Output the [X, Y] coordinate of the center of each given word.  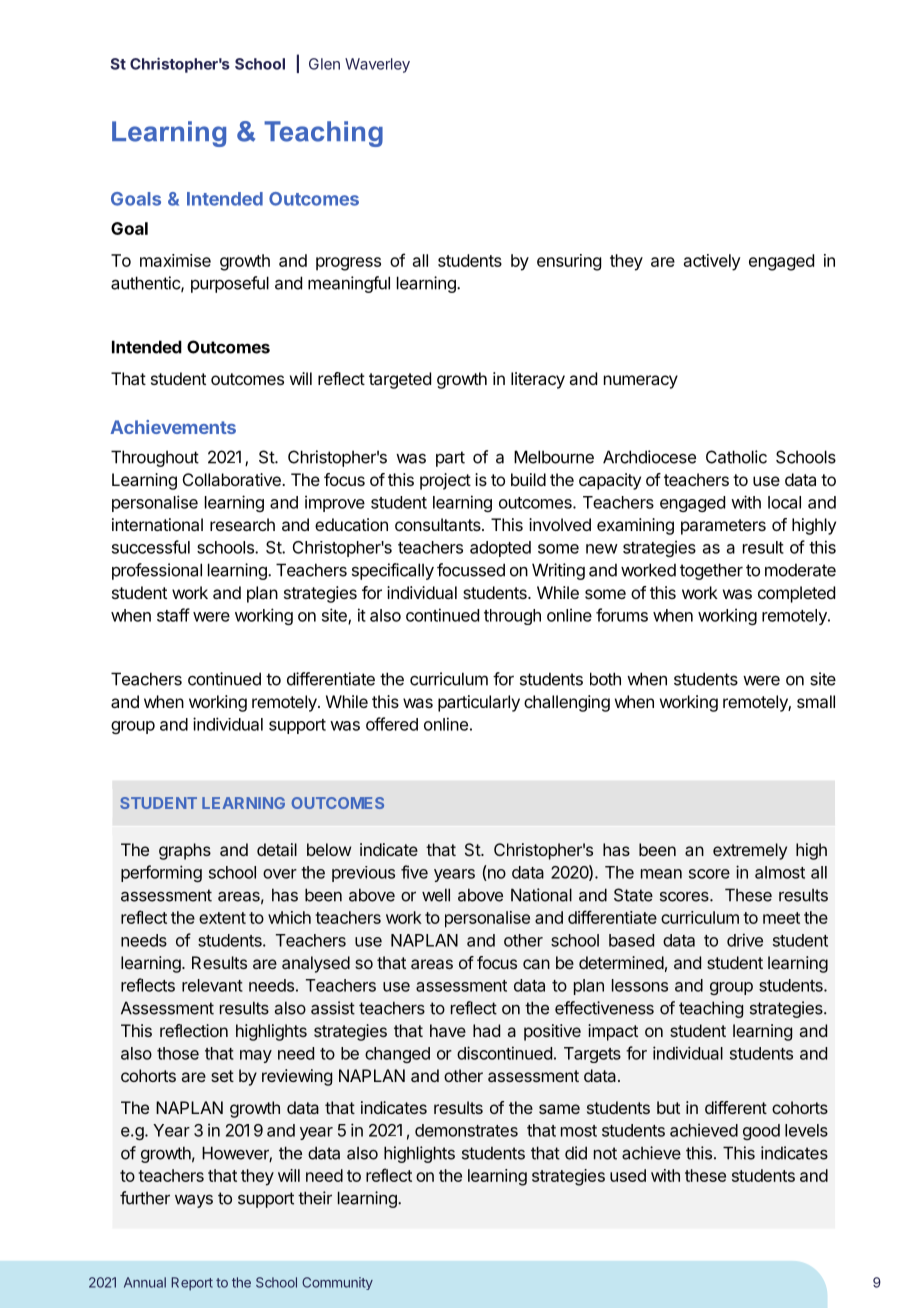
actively [712, 262]
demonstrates [466, 1130]
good [761, 1132]
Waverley [377, 65]
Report [192, 1284]
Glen [324, 64]
